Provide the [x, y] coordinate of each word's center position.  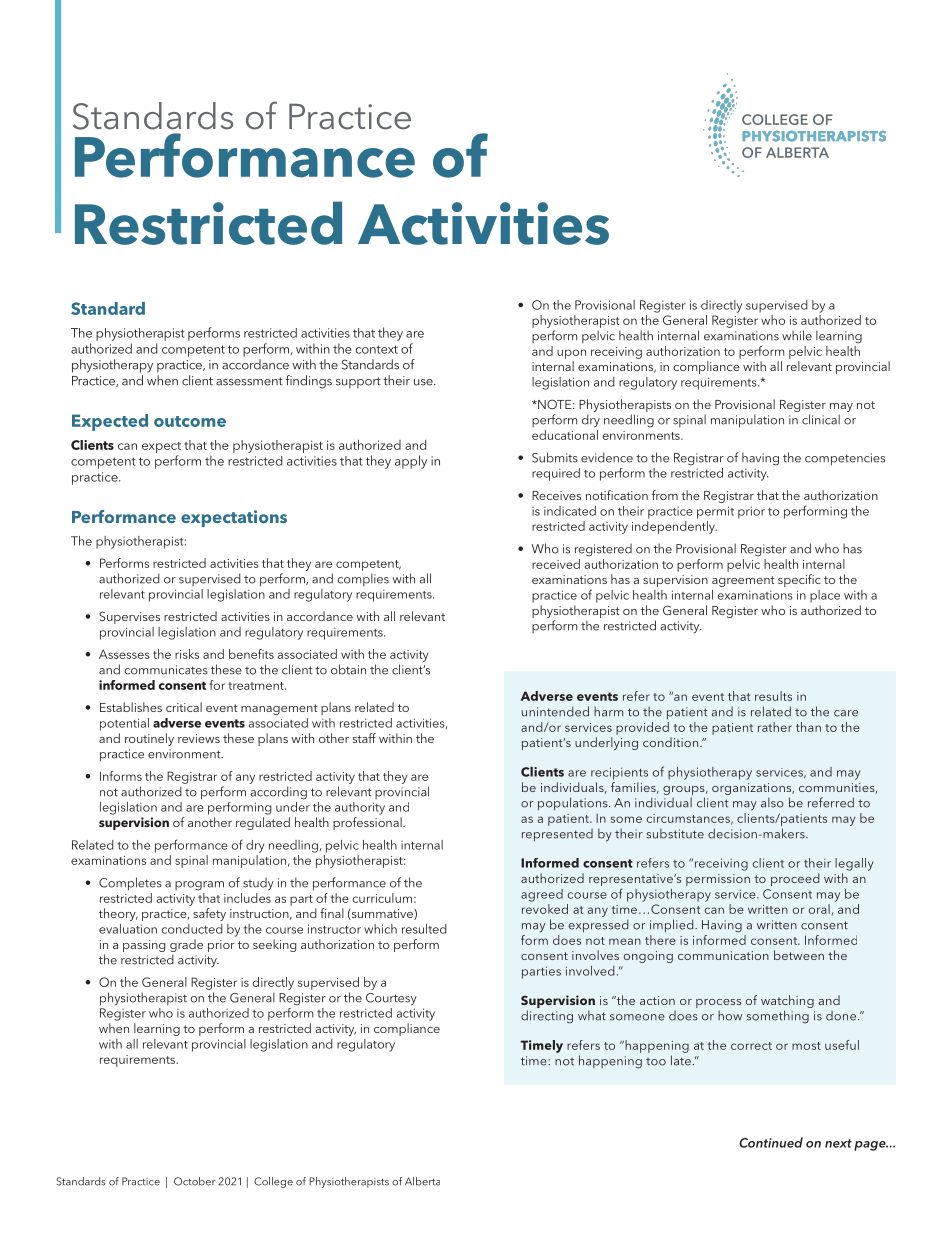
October [194, 1181]
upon [571, 354]
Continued [771, 1142]
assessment [249, 381]
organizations [753, 789]
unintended [555, 711]
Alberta [422, 1181]
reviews [199, 738]
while [797, 335]
